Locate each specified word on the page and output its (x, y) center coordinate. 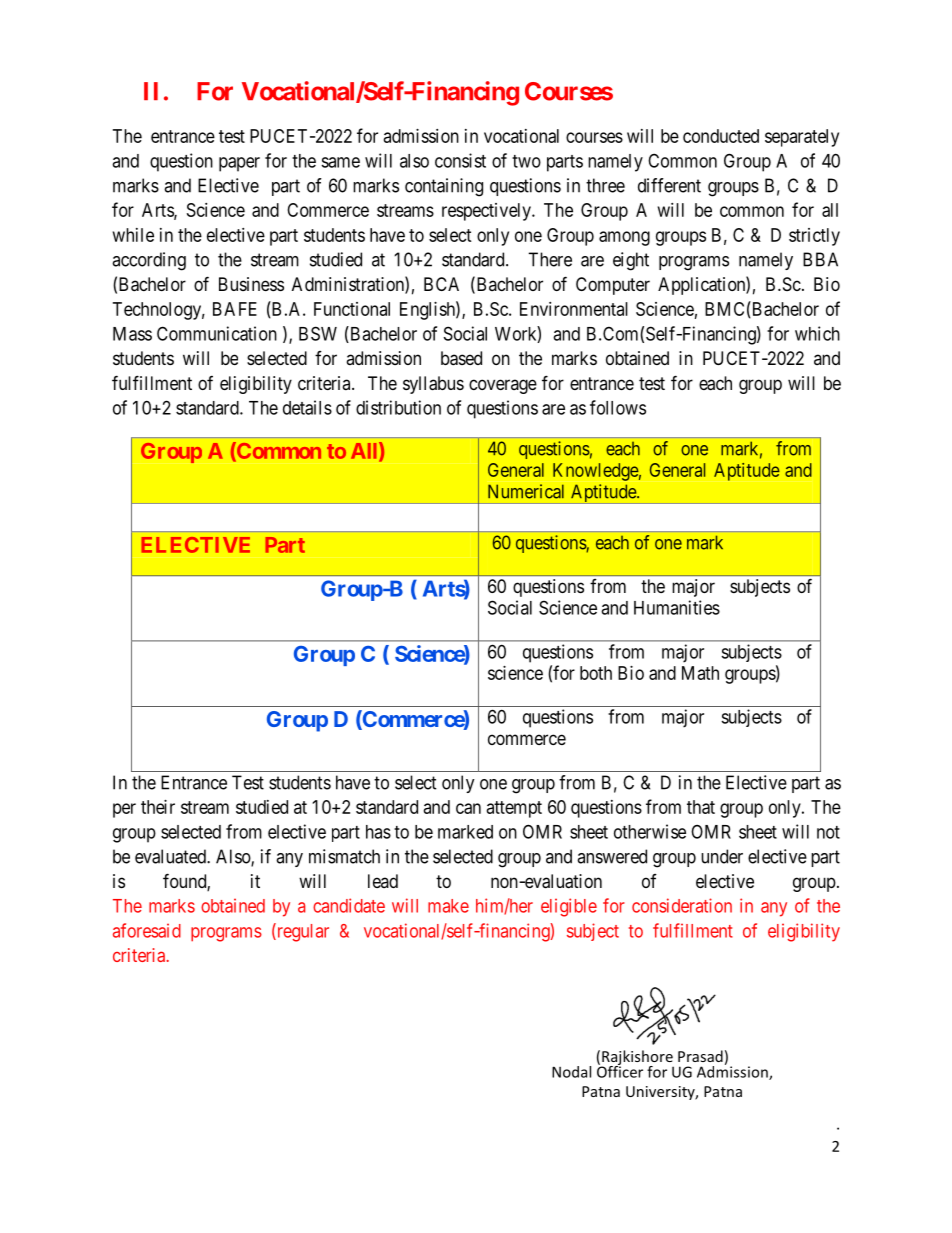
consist (460, 160)
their (158, 807)
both (596, 673)
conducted (721, 136)
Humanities (677, 607)
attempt (514, 809)
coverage (503, 386)
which (817, 333)
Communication (217, 333)
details (307, 407)
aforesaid (147, 930)
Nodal (571, 1072)
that (701, 807)
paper (239, 164)
